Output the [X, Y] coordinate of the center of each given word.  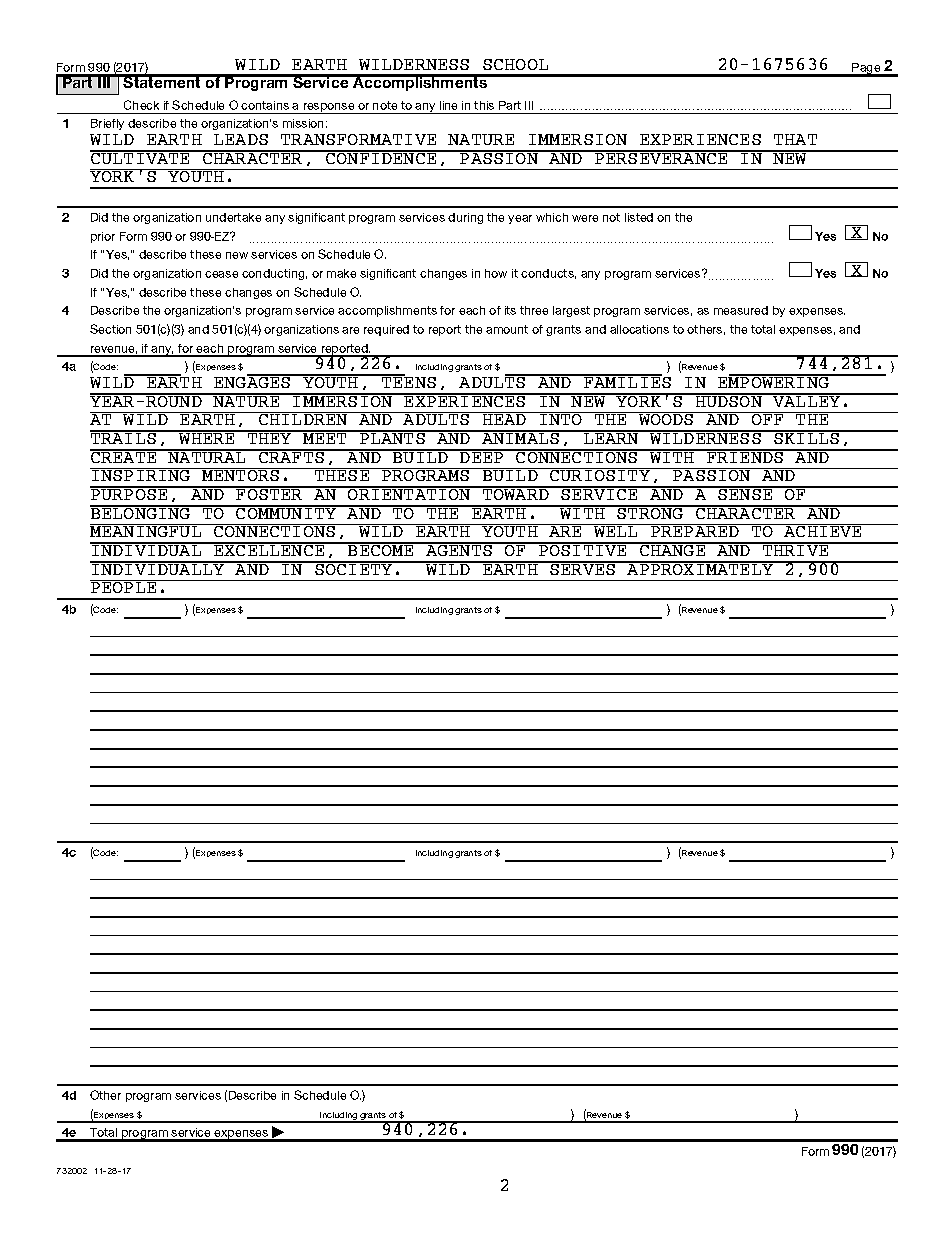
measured [741, 310]
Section [110, 329]
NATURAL [207, 456]
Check [141, 105]
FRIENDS [745, 456]
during [465, 218]
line [448, 105]
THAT [795, 139]
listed [639, 217]
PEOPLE [124, 586]
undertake [233, 217]
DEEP [482, 456]
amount [507, 329]
